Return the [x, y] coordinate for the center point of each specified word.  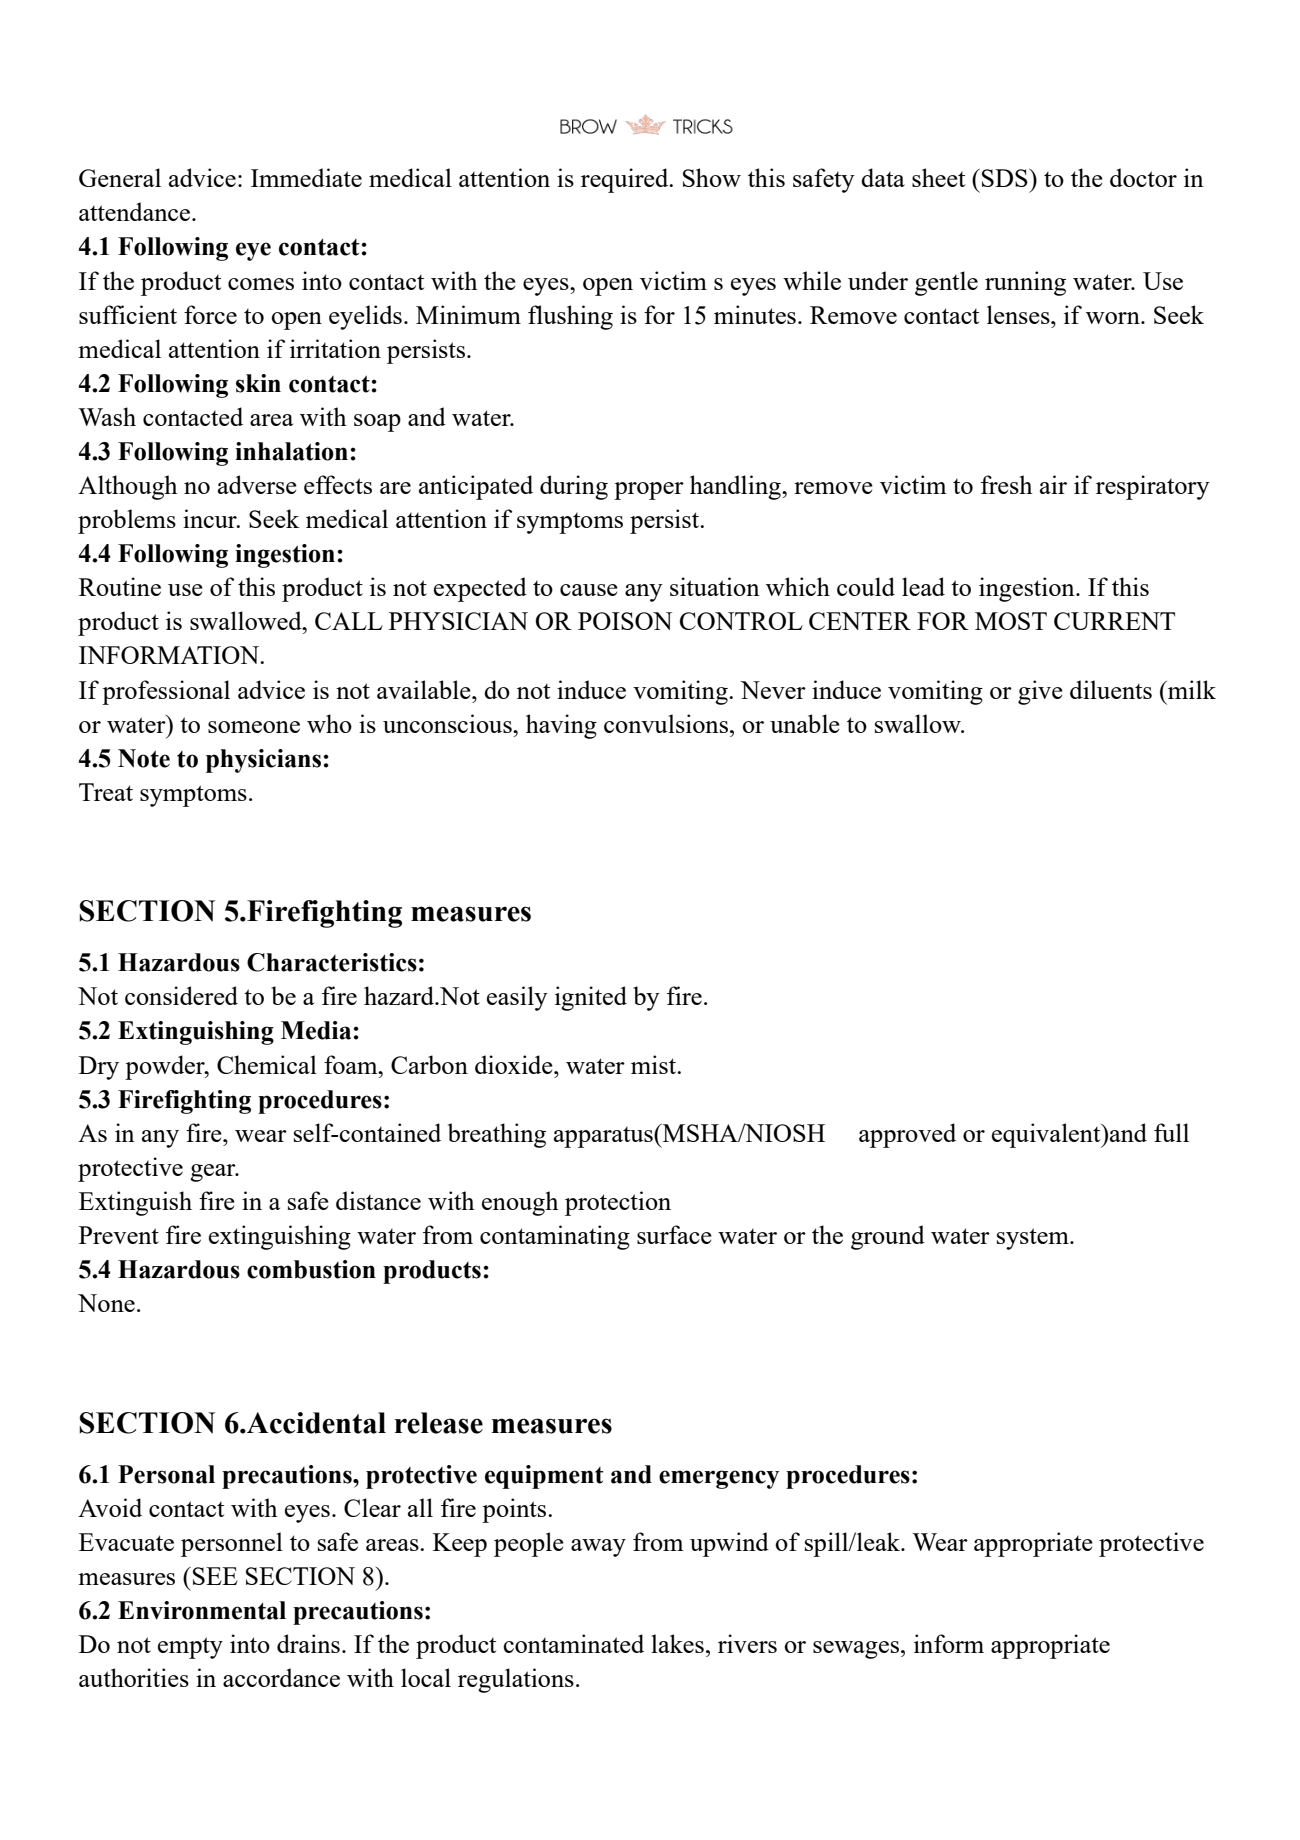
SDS [1006, 178]
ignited [591, 998]
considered [181, 995]
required [626, 180]
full [1171, 1132]
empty [190, 1648]
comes [261, 284]
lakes [677, 1643]
